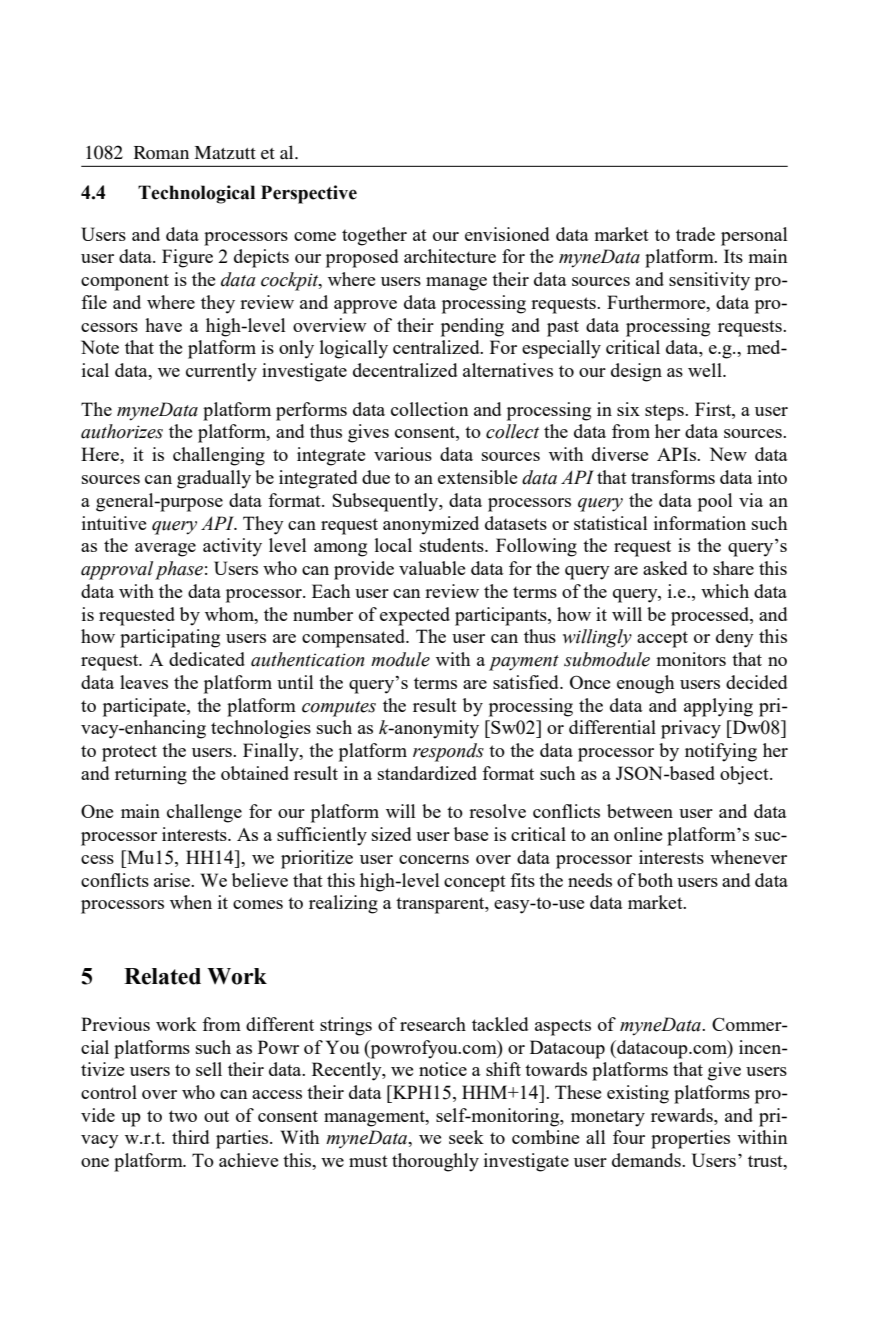 The image size is (869, 1318). I want to click on online, so click(638, 834).
